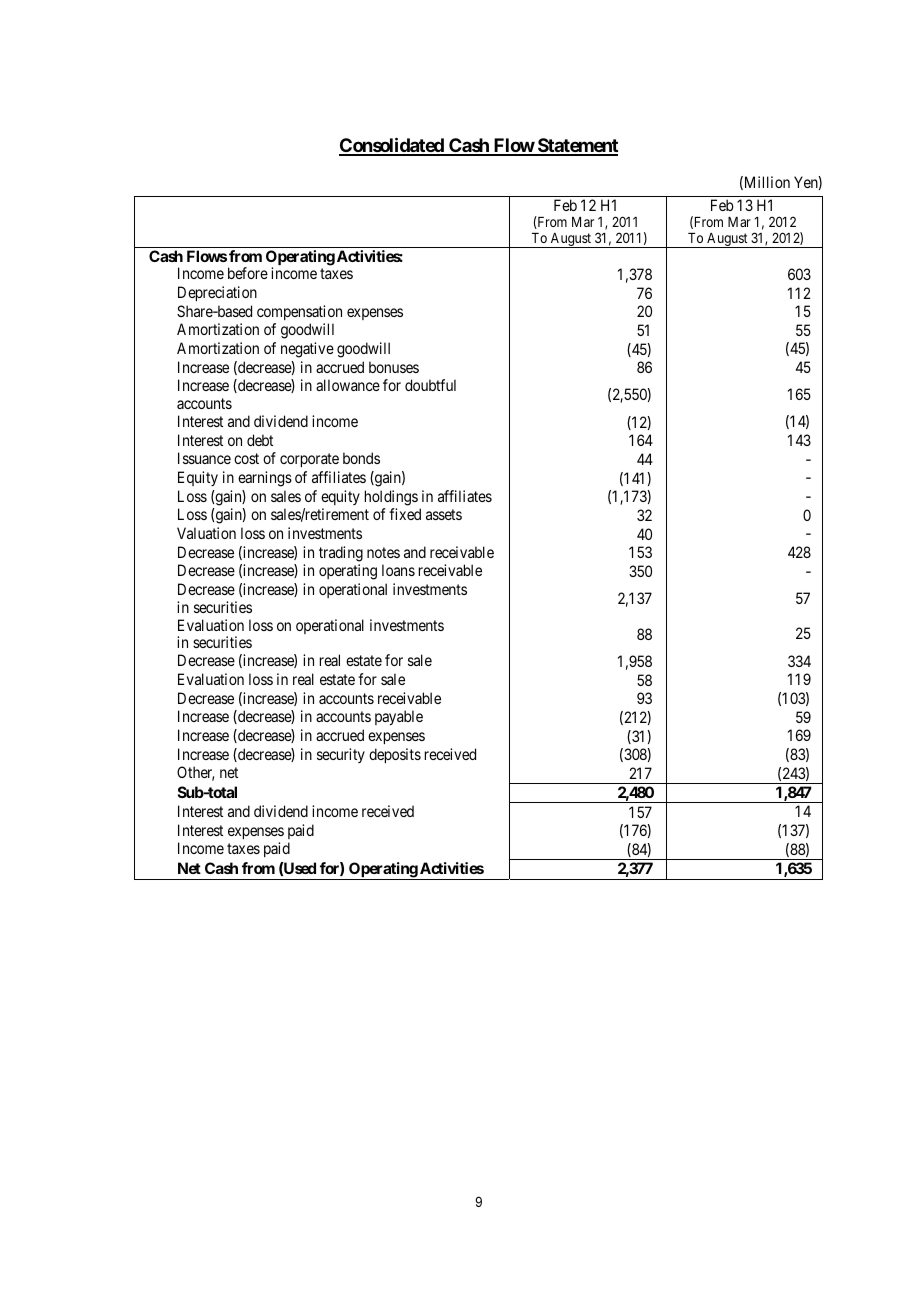 The height and width of the image is (1308, 924). Describe the element at coordinates (391, 498) in the image. I see `holdings` at that location.
